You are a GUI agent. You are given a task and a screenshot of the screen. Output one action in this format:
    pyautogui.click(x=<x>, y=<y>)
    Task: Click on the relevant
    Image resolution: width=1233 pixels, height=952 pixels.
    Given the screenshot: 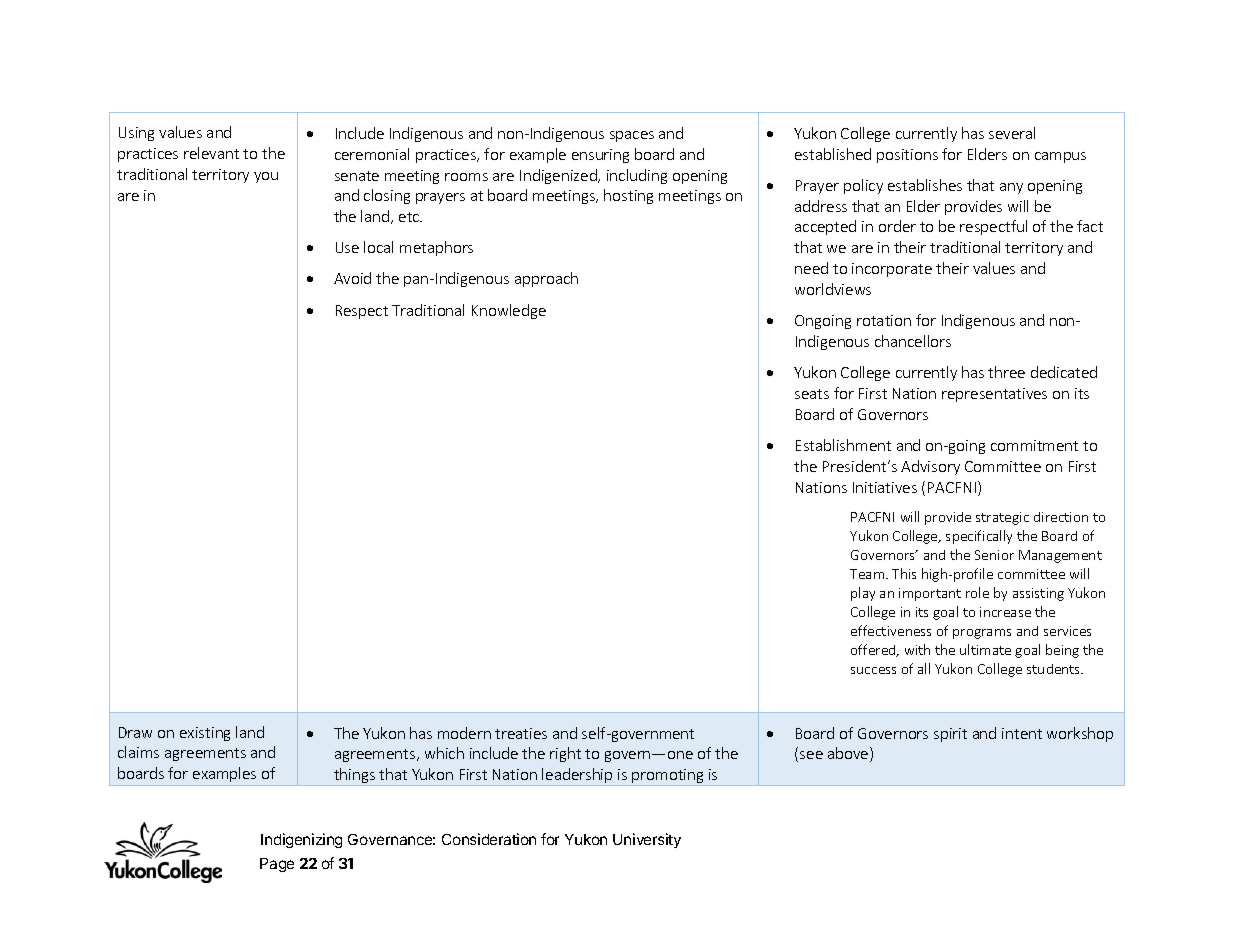 What is the action you would take?
    pyautogui.click(x=211, y=153)
